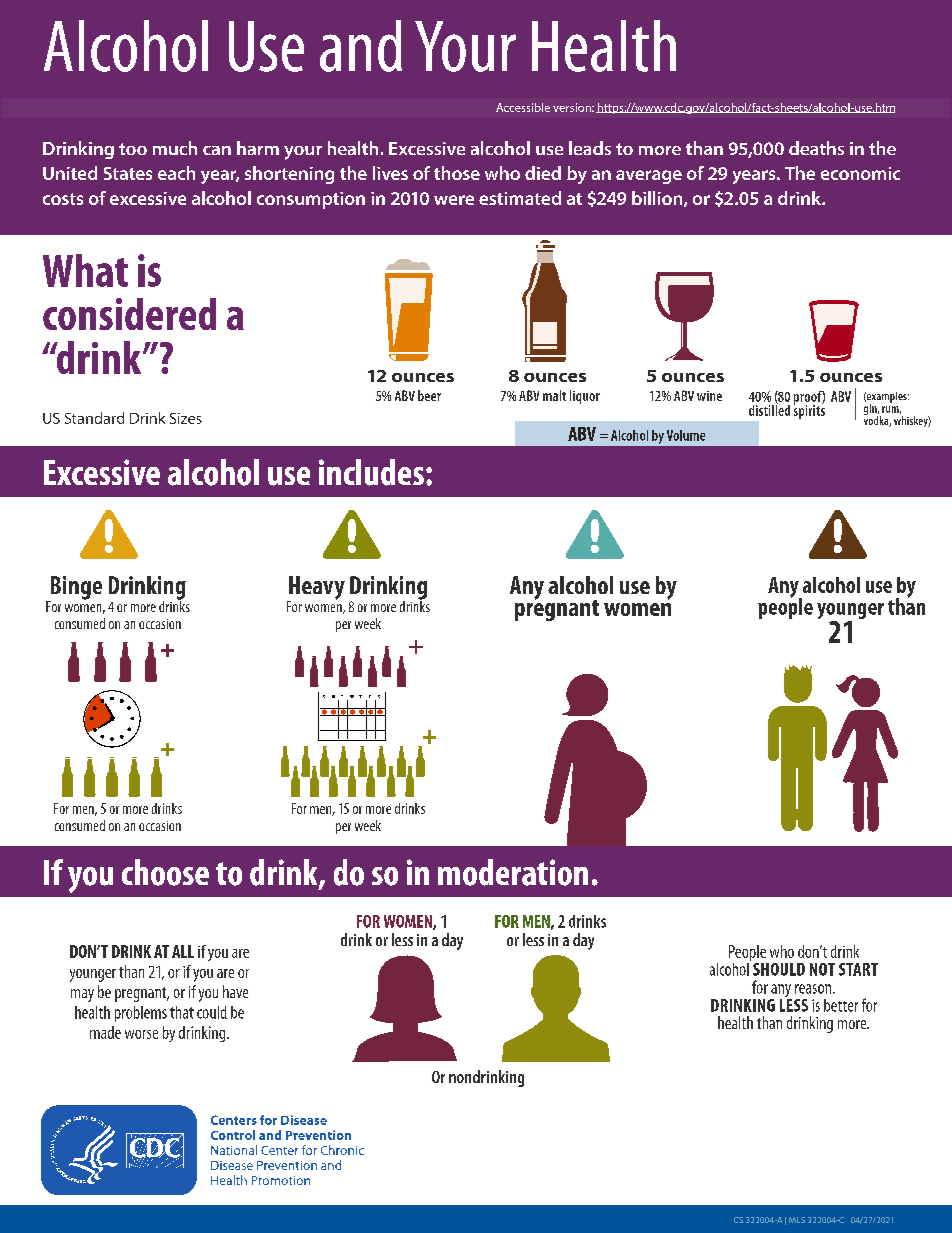 The image size is (952, 1233). I want to click on those, so click(457, 173).
